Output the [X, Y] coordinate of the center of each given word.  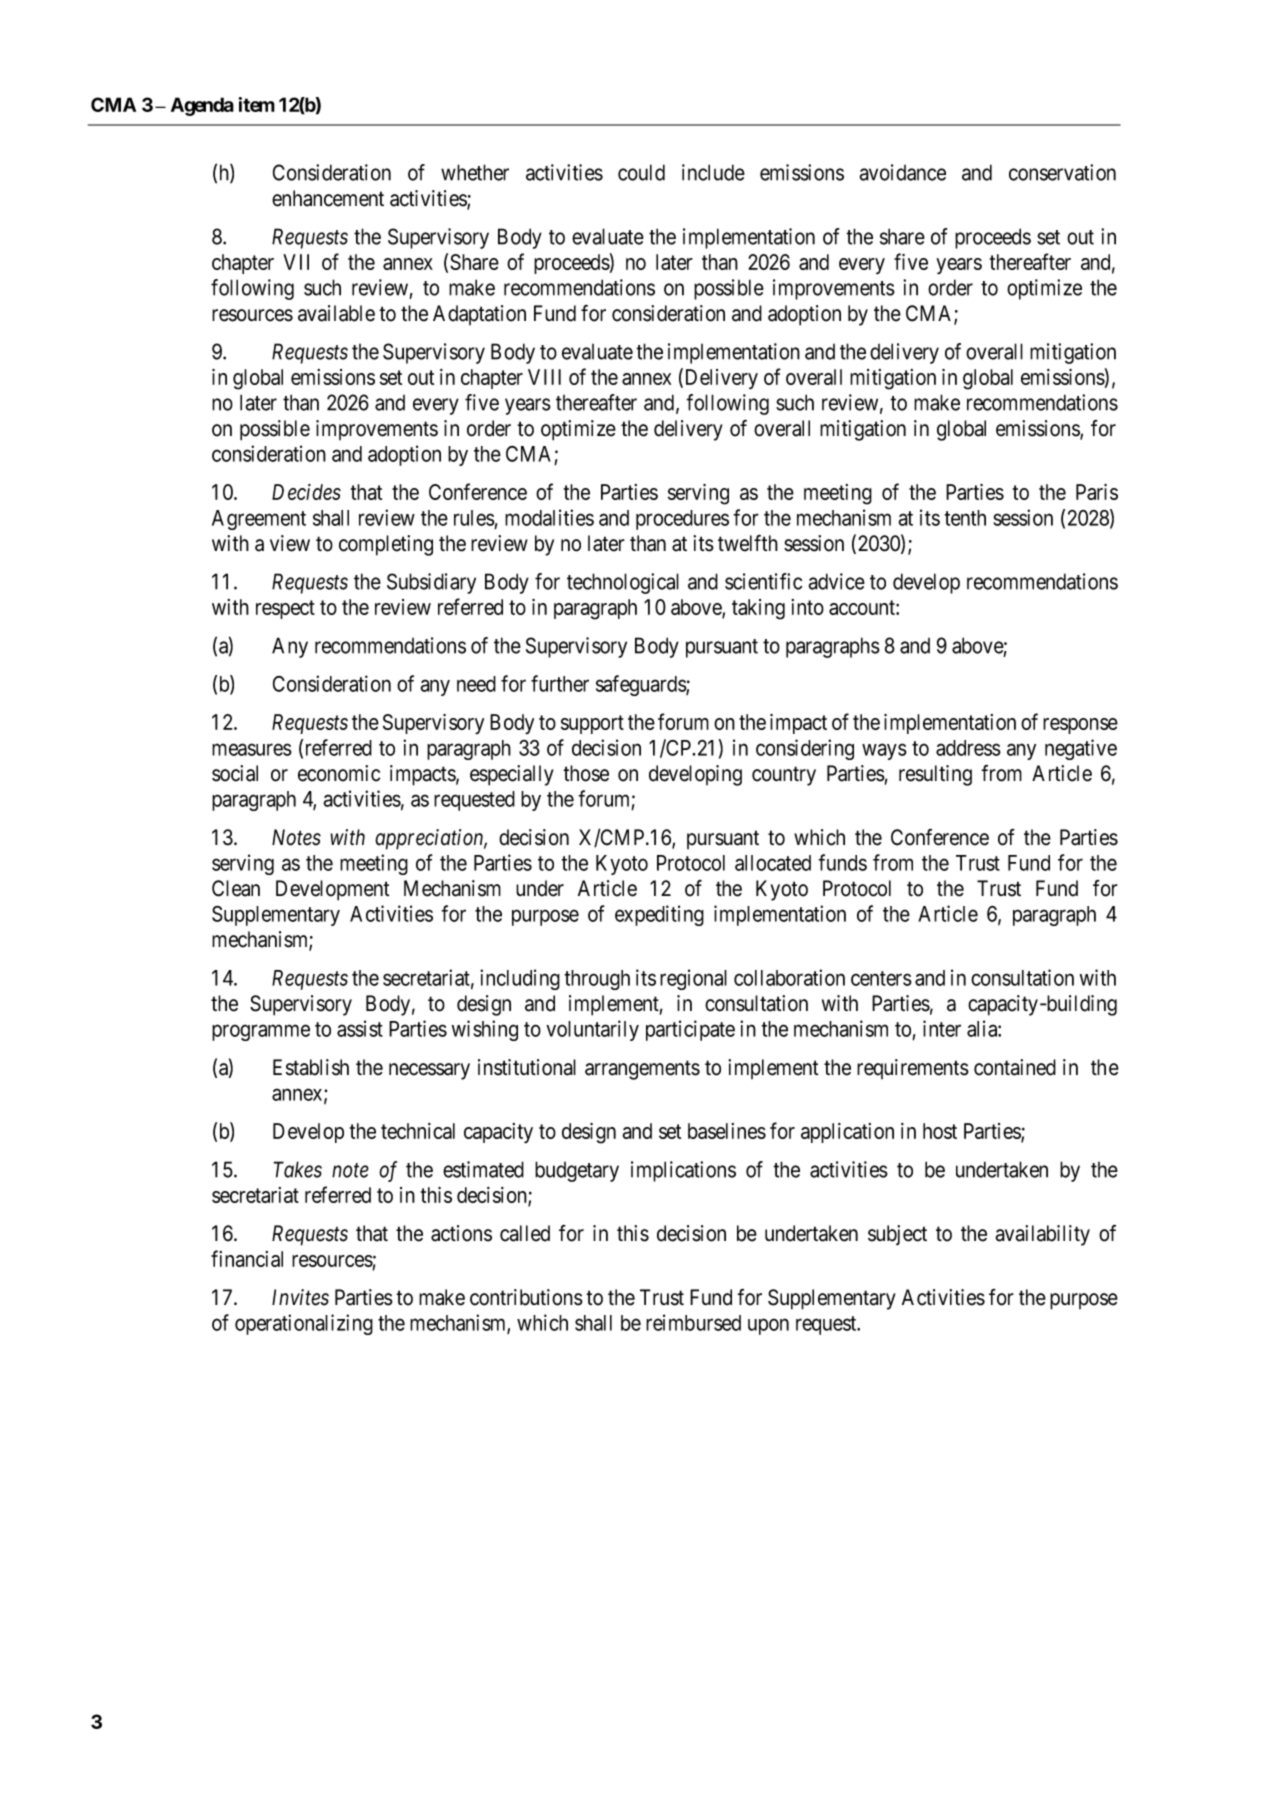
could [641, 172]
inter [942, 1028]
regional [693, 979]
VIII [544, 377]
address [968, 748]
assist [360, 1028]
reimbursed [693, 1322]
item [256, 104]
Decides [306, 492]
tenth [965, 518]
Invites [300, 1297]
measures [252, 749]
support [592, 724]
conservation [1062, 172]
